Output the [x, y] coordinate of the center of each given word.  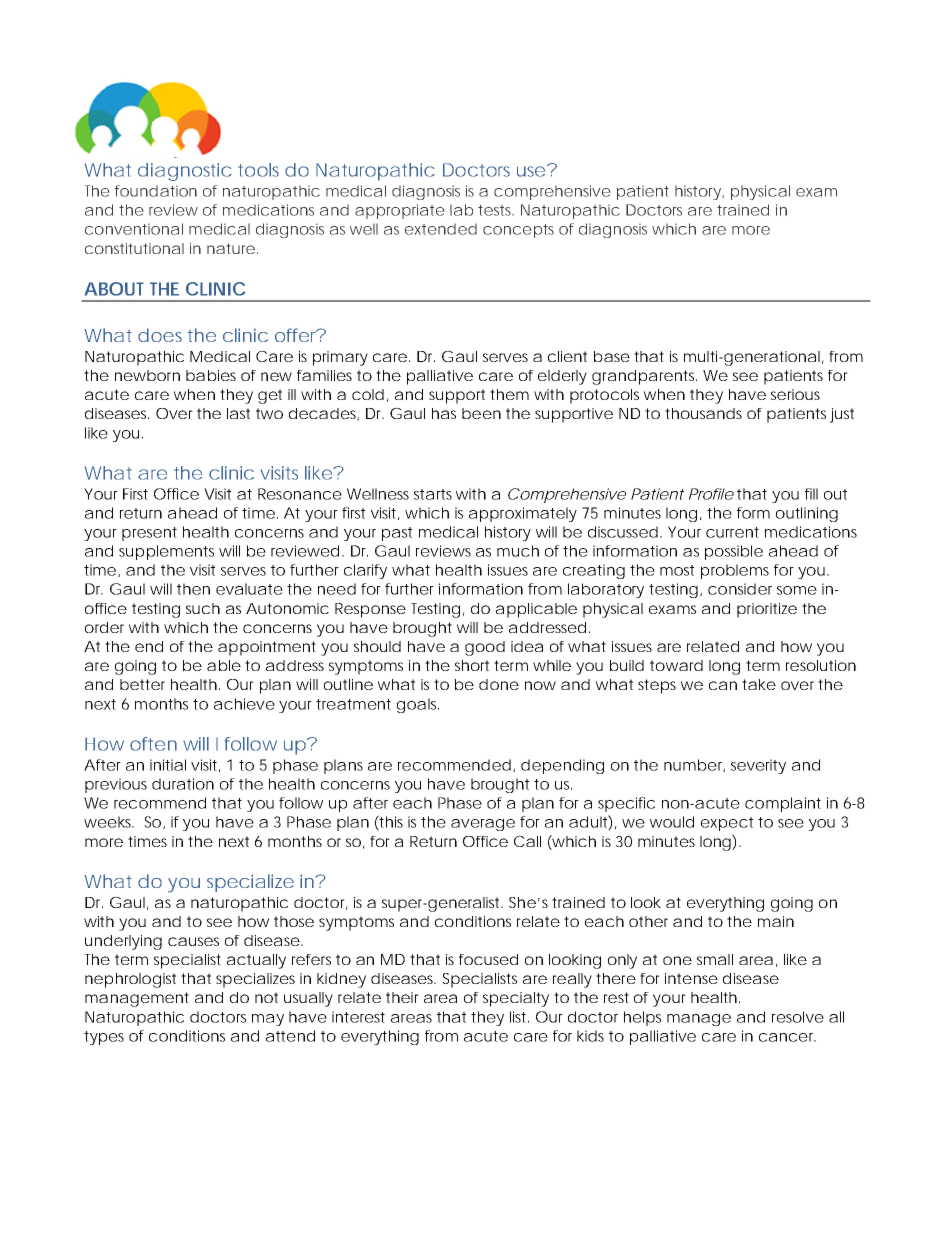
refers [311, 959]
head [198, 513]
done [499, 684]
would [672, 822]
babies [211, 375]
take [759, 684]
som [791, 590]
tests [496, 210]
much [518, 551]
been [481, 413]
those [294, 921]
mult [700, 356]
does [160, 335]
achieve [244, 704]
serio [787, 394]
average [483, 825]
